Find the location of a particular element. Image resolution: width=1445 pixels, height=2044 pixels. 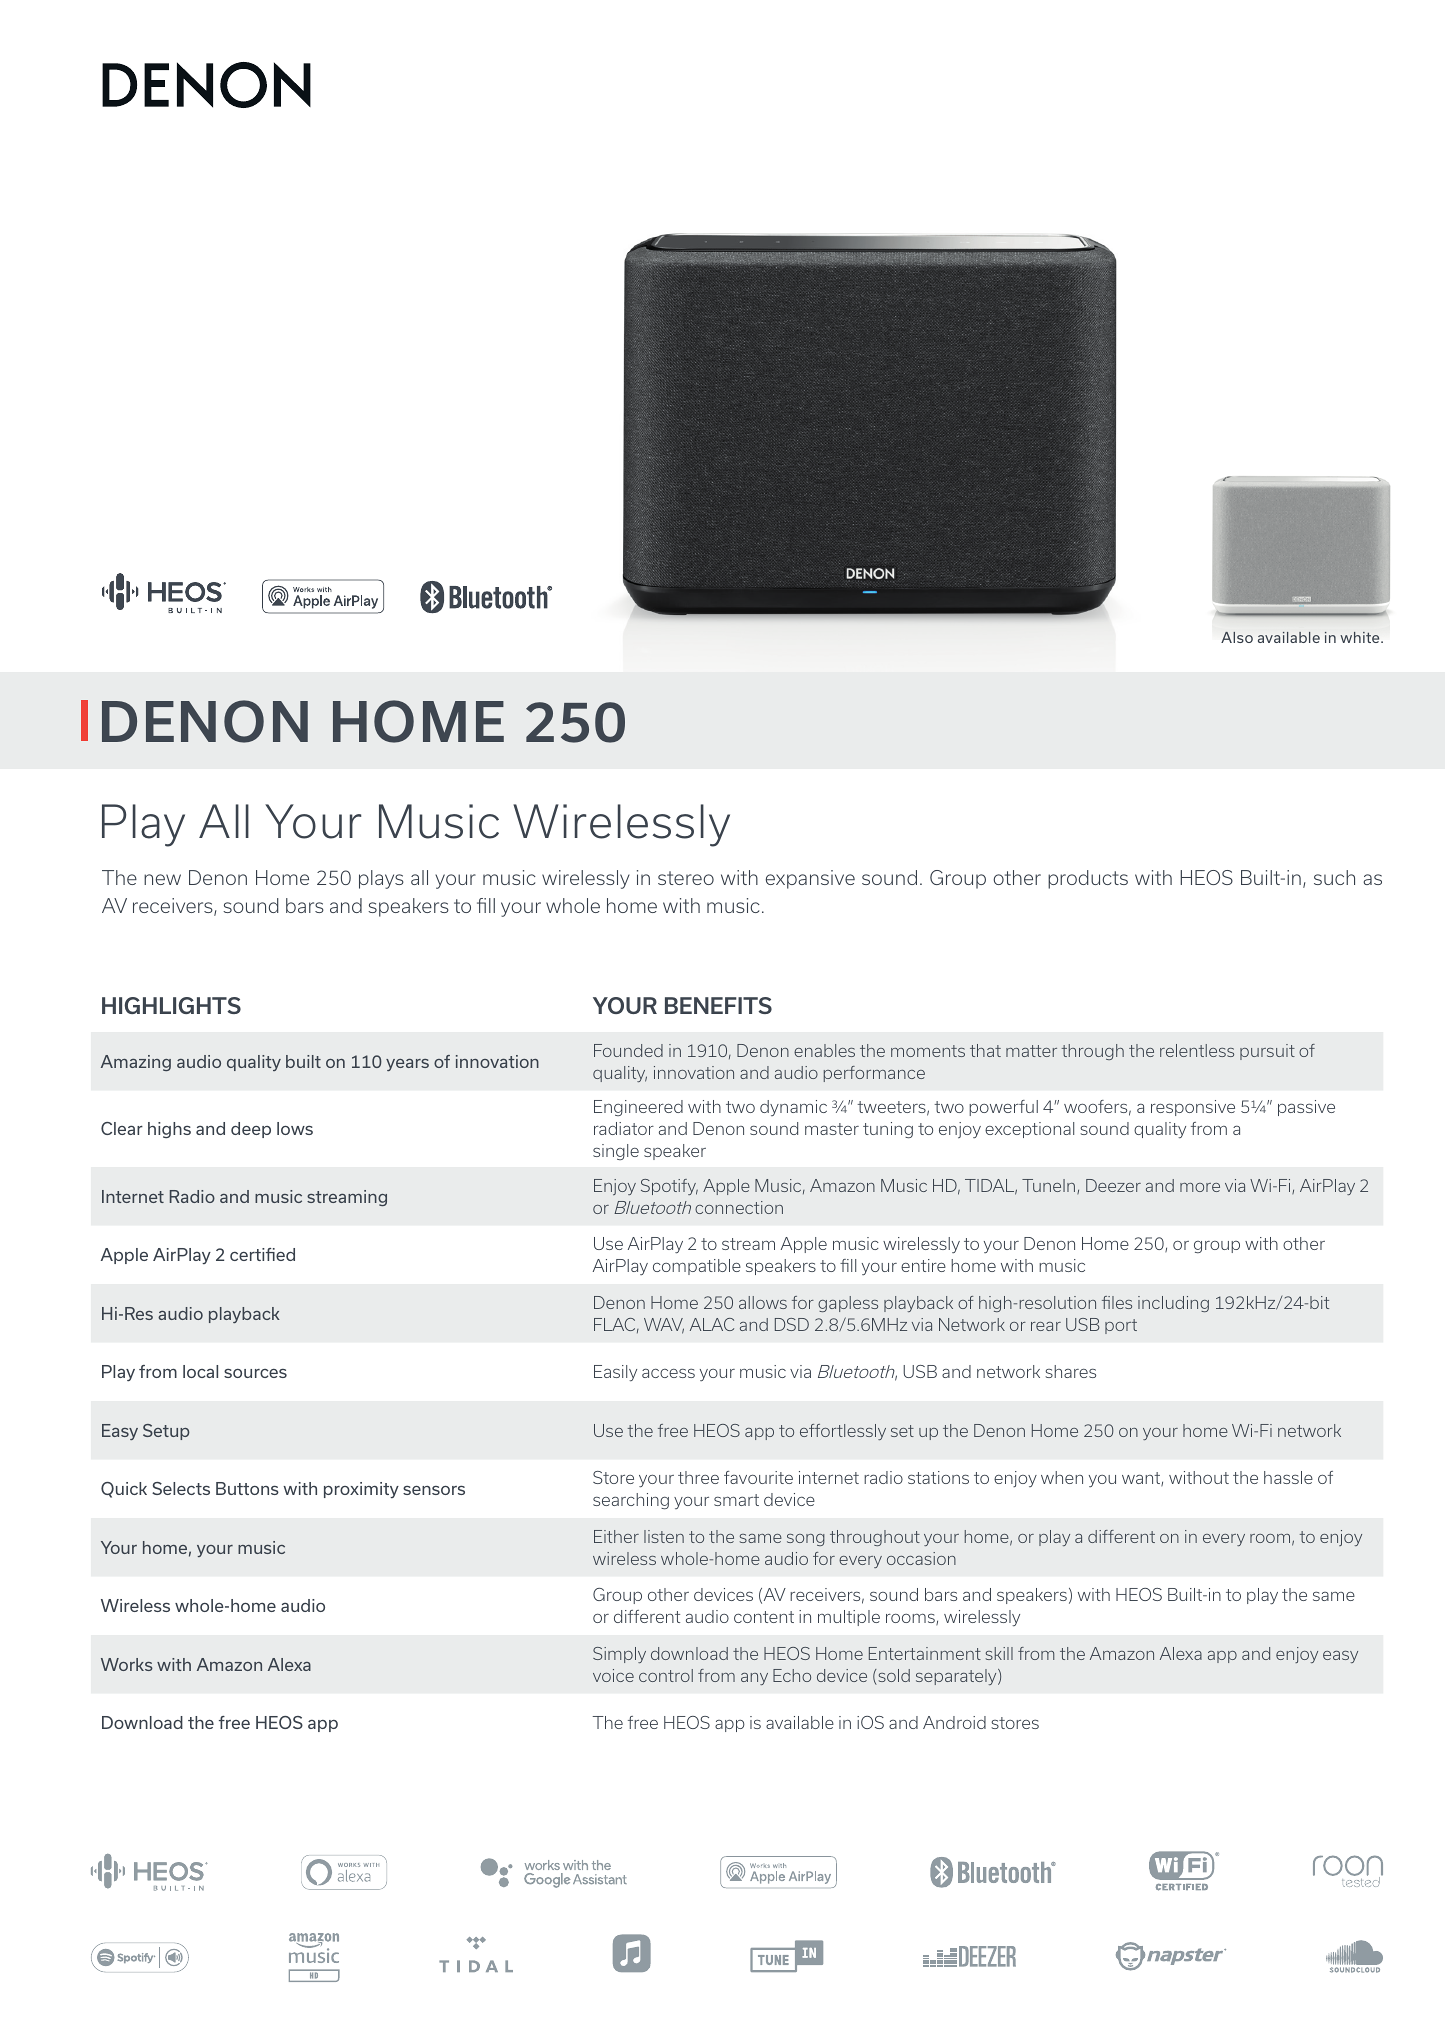

connection is located at coordinates (739, 1207).
